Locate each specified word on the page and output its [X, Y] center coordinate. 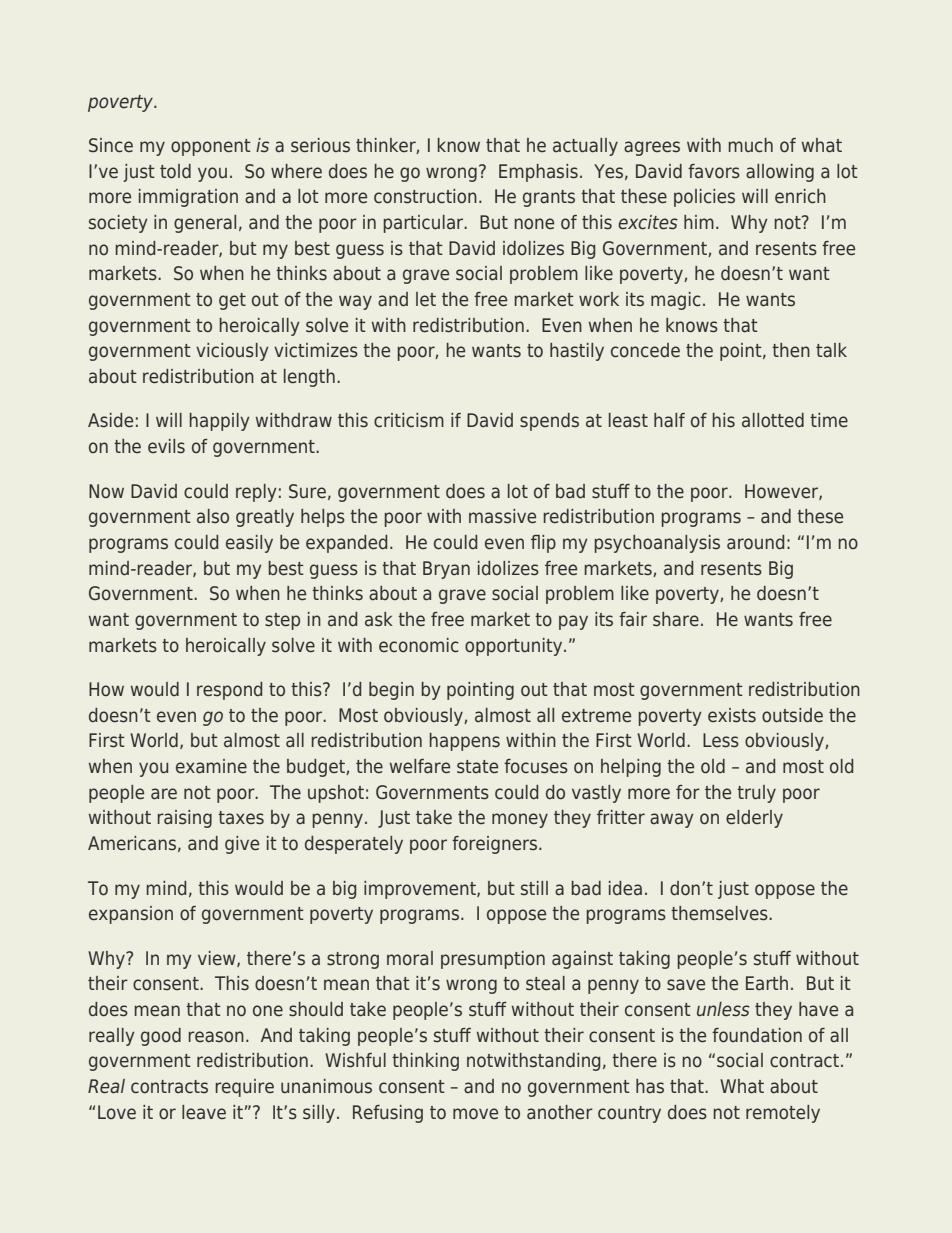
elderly [754, 819]
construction [425, 196]
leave [204, 1112]
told [175, 171]
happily [220, 422]
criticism [409, 420]
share [676, 619]
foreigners [494, 845]
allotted [773, 420]
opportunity [515, 647]
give [242, 845]
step [282, 621]
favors [714, 171]
